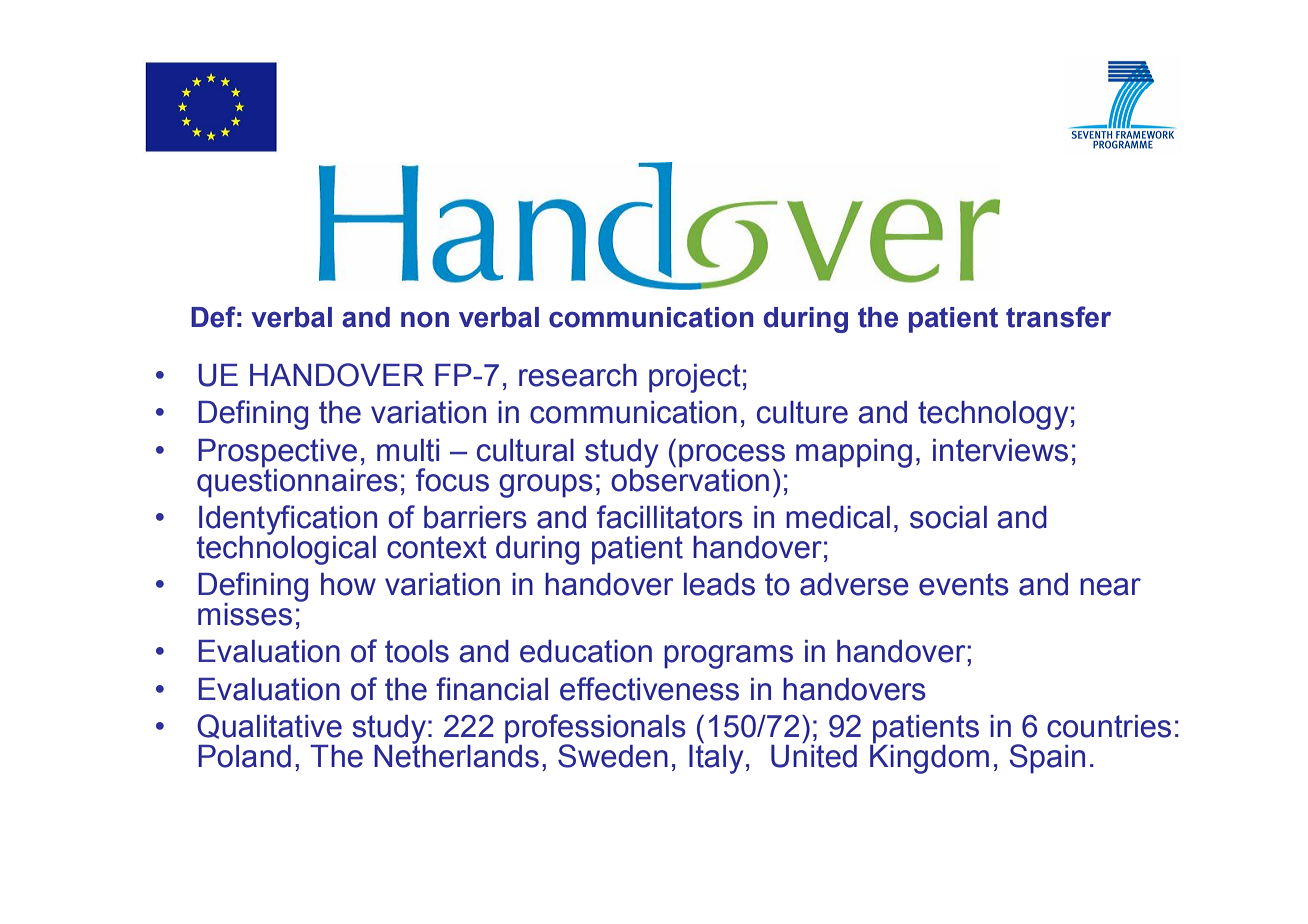  I want to click on events, so click(964, 584).
